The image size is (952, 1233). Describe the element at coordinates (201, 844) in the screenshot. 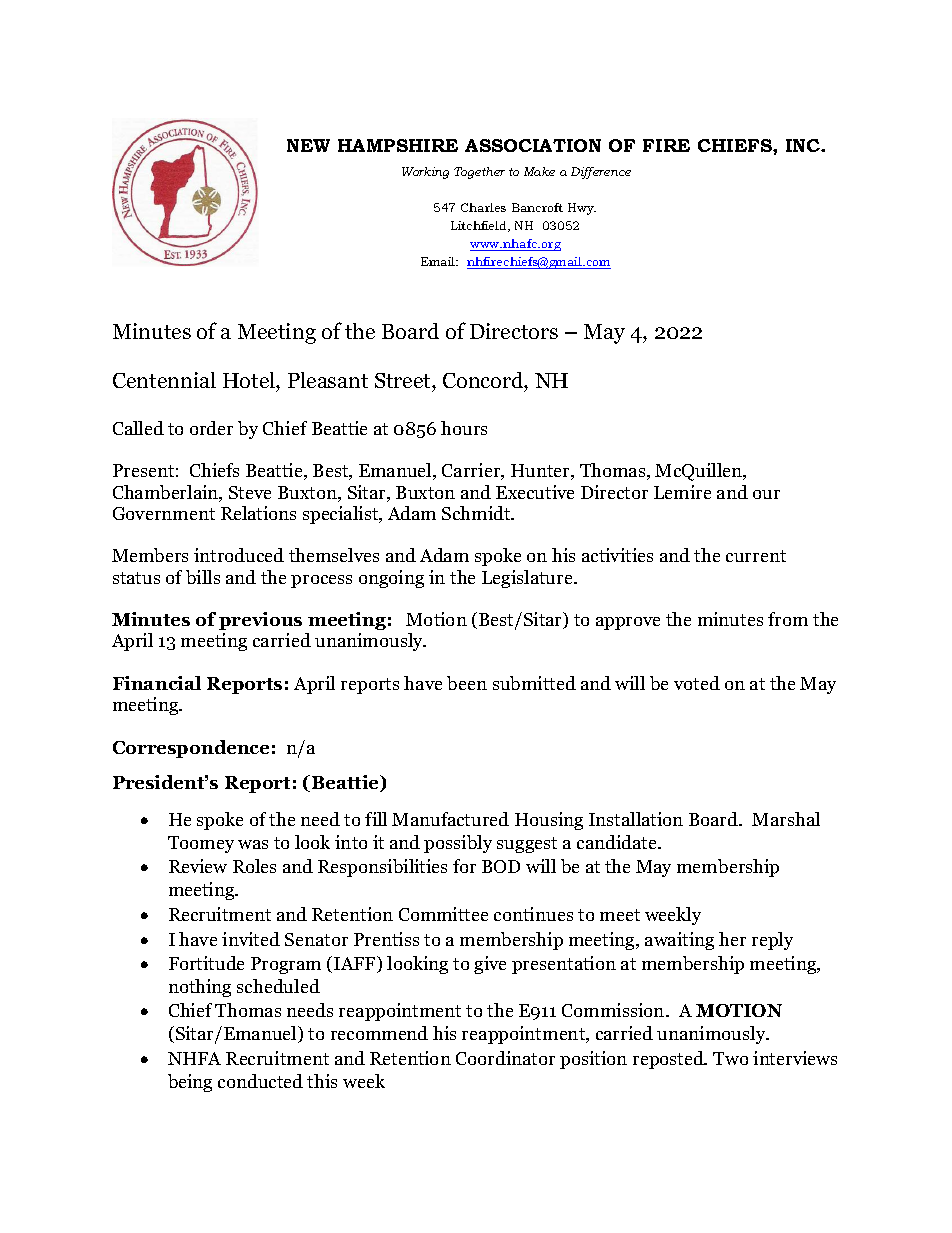

I see `Toomey` at that location.
